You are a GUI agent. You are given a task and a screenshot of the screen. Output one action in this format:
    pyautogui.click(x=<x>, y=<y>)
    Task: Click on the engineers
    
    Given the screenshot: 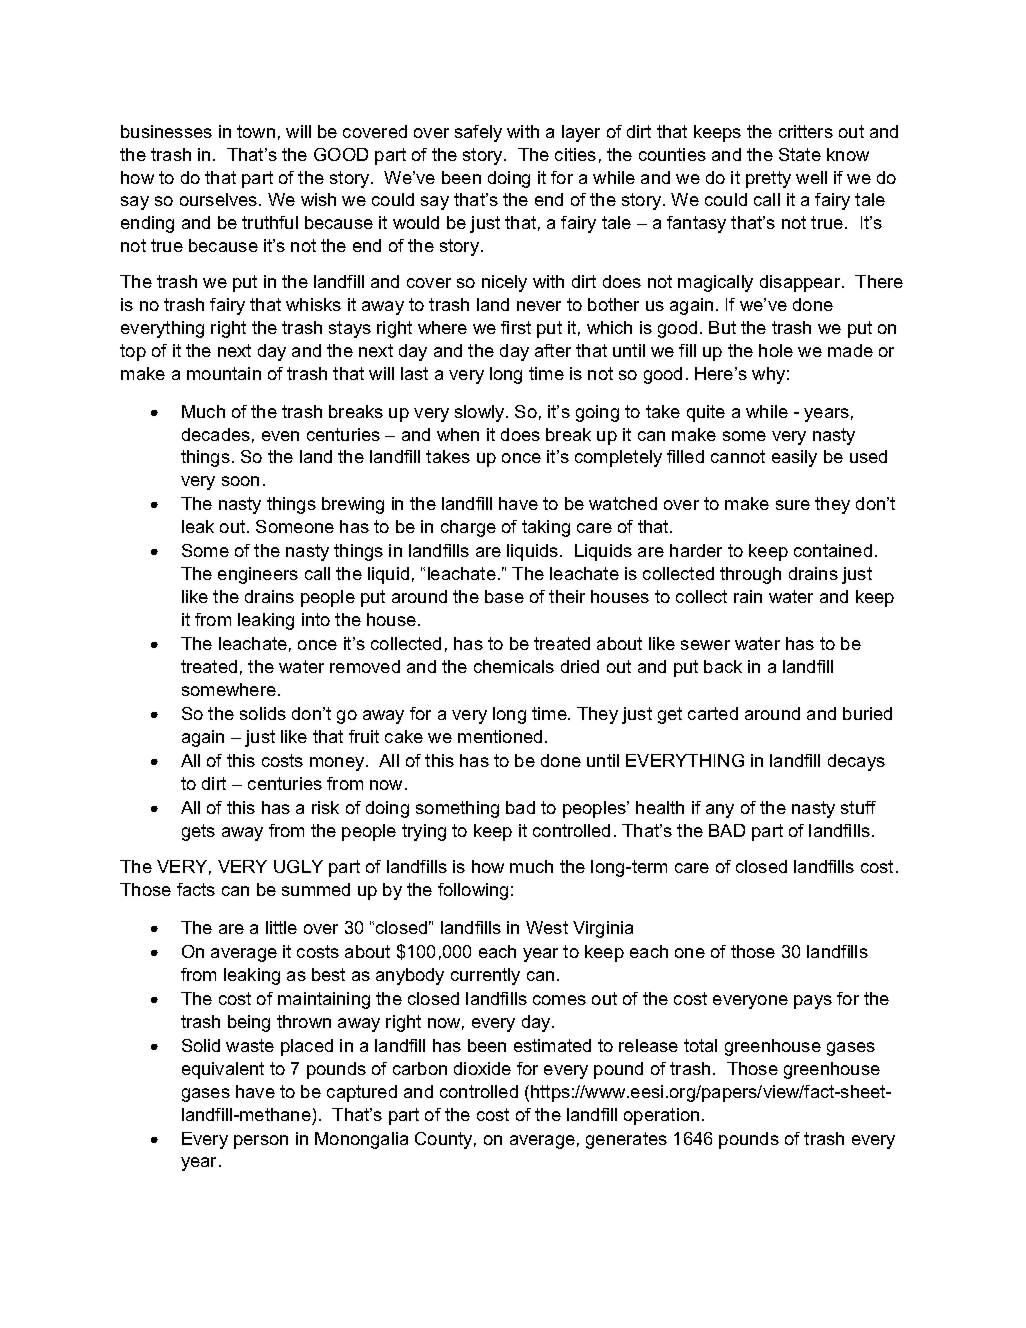 What is the action you would take?
    pyautogui.click(x=258, y=575)
